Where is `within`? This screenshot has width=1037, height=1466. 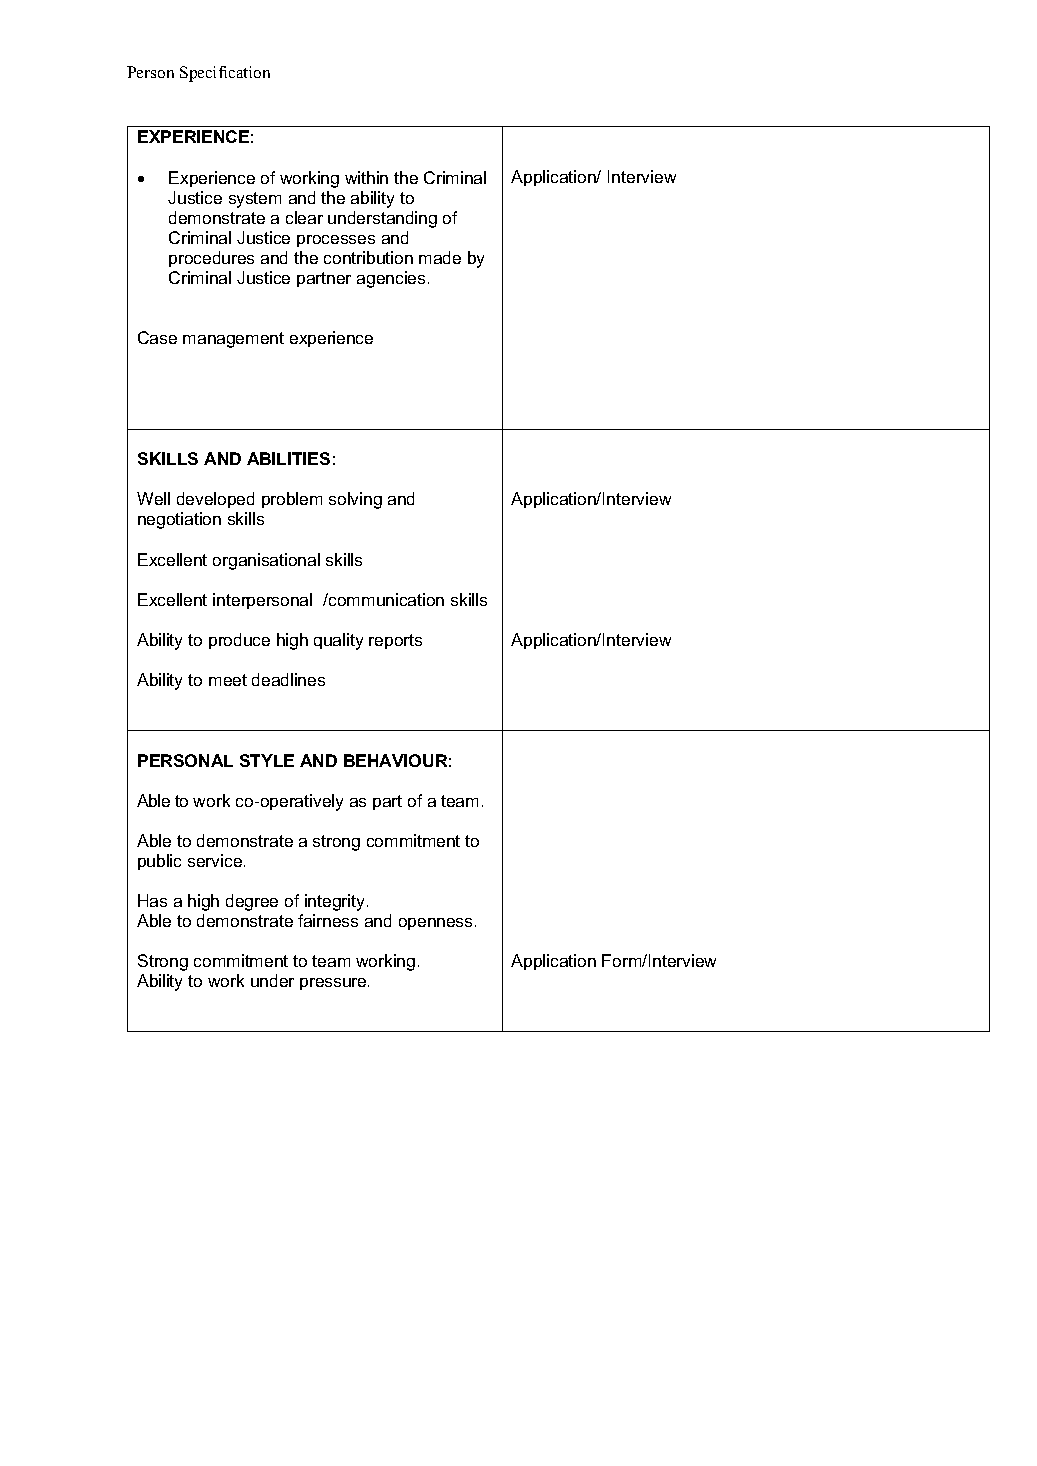
within is located at coordinates (366, 177).
